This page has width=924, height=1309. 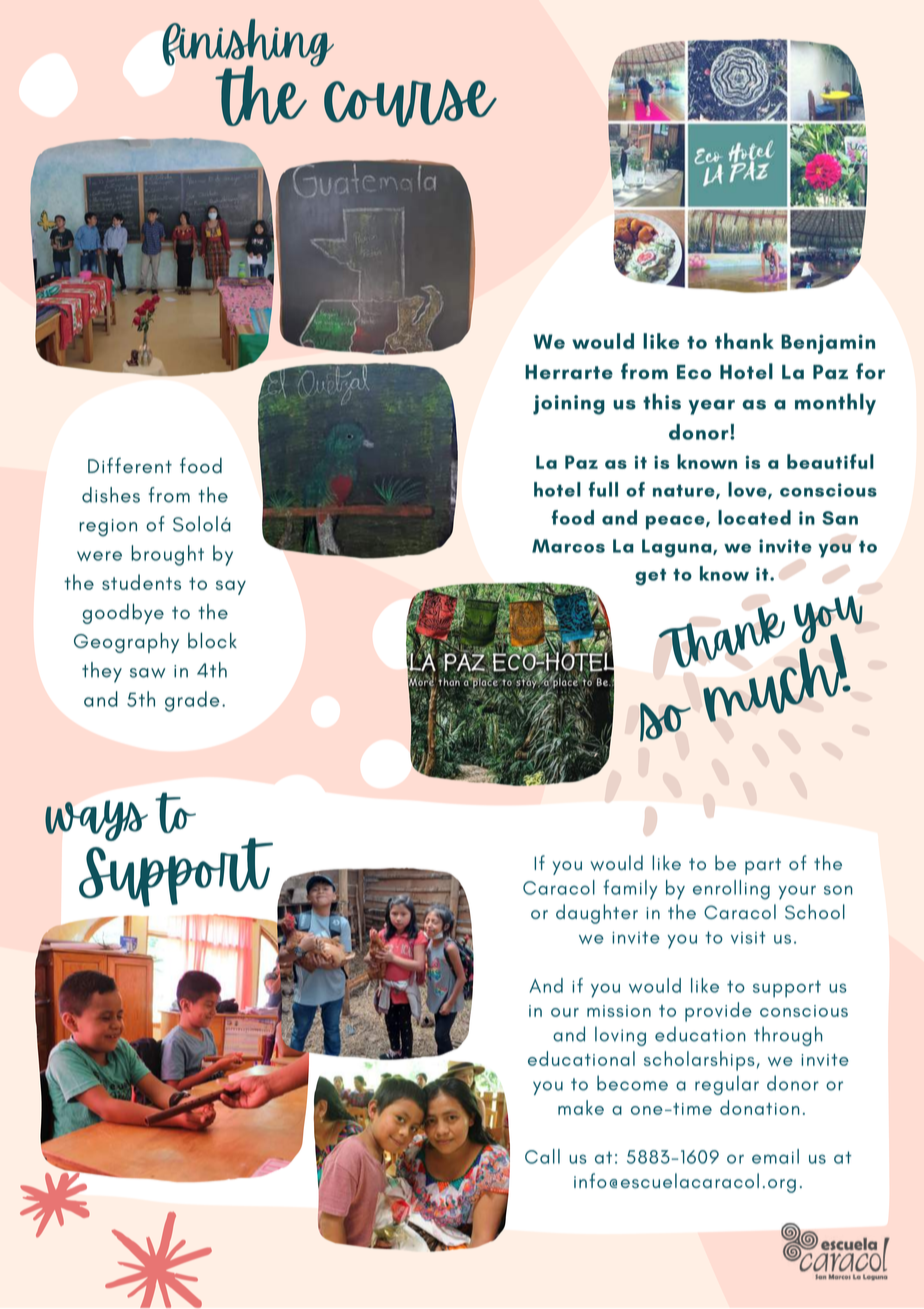 What do you see at coordinates (828, 344) in the page?
I see `Benjamin` at bounding box center [828, 344].
